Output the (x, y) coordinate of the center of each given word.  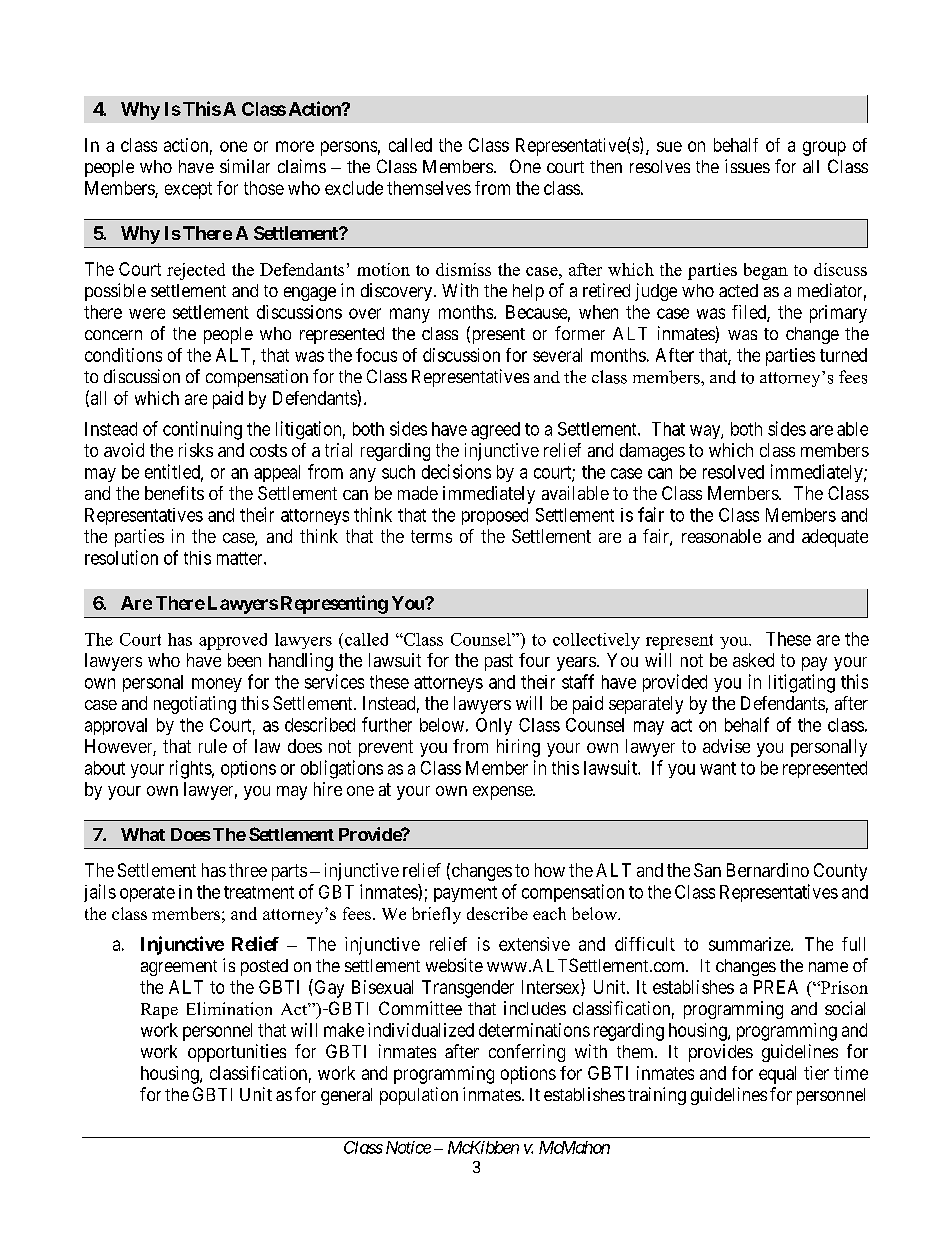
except (188, 190)
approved (233, 641)
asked (753, 660)
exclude (354, 188)
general (346, 1096)
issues (747, 166)
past (499, 662)
